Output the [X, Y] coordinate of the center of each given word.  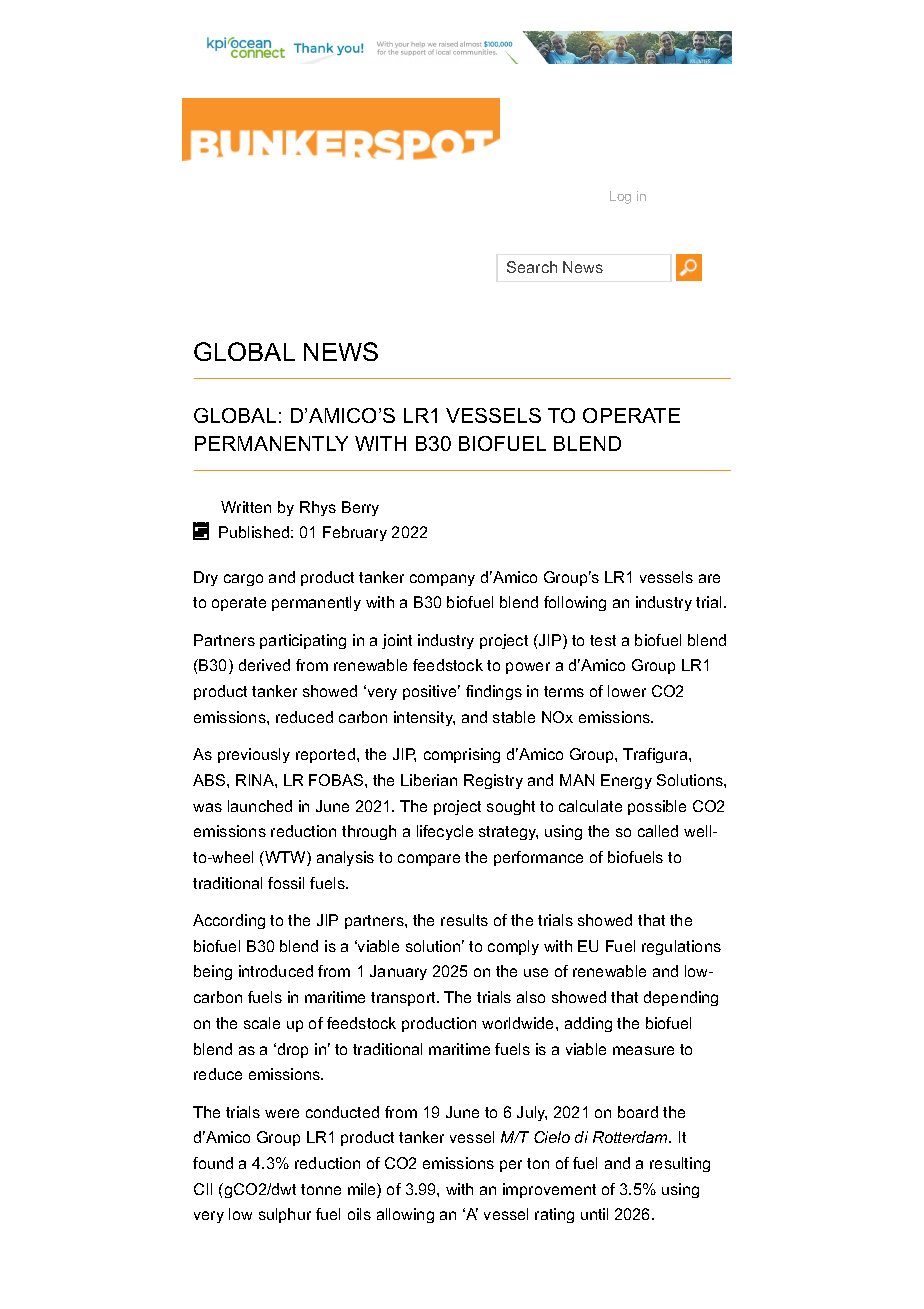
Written [246, 507]
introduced [276, 971]
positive [431, 692]
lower [627, 691]
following [575, 603]
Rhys [318, 508]
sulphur [285, 1215]
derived [264, 665]
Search [532, 267]
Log [620, 197]
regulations [681, 947]
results [464, 920]
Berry [360, 508]
